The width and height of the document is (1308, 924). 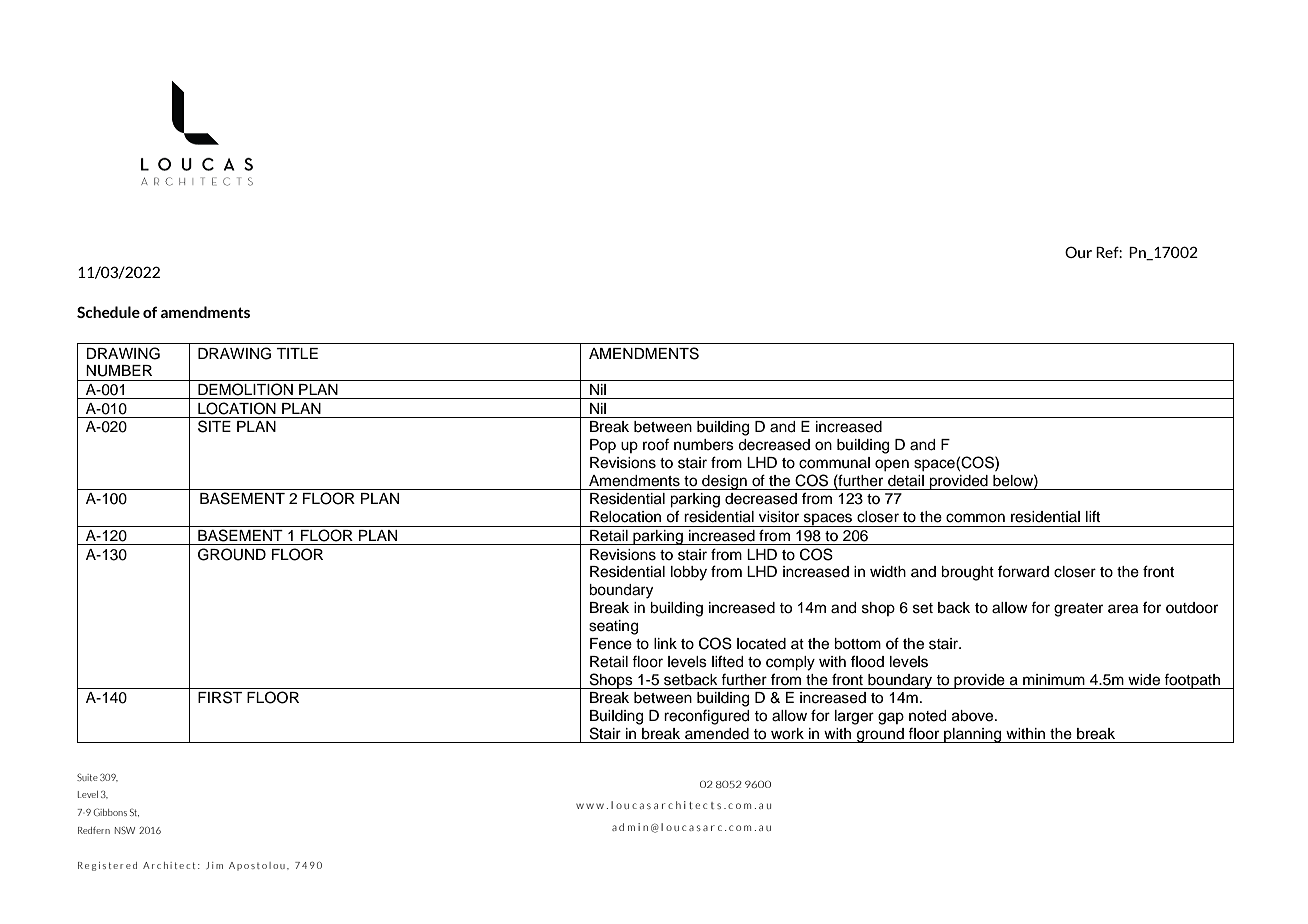 What do you see at coordinates (892, 465) in the document?
I see `open` at bounding box center [892, 465].
